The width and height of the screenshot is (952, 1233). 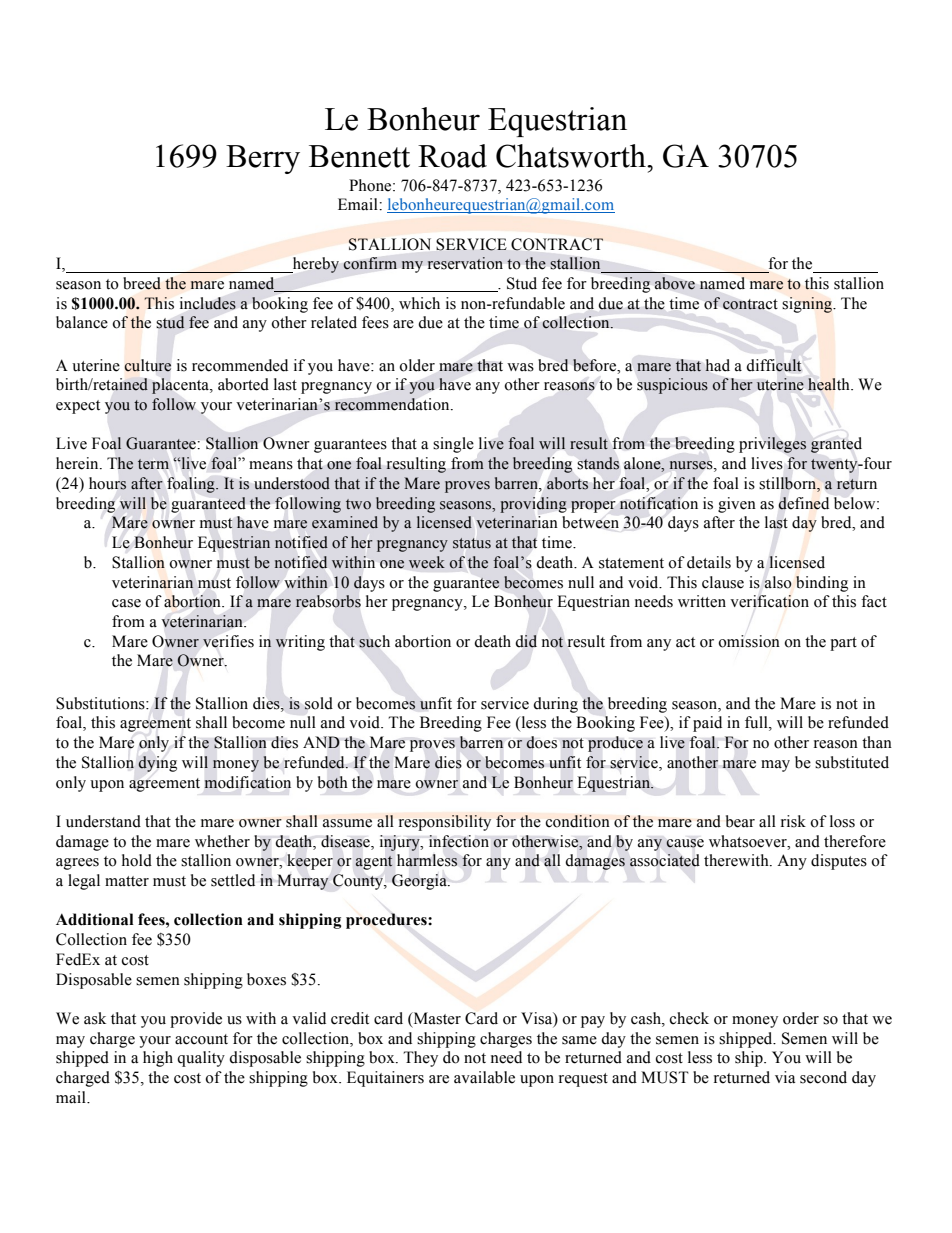 I want to click on culture, so click(x=148, y=365).
